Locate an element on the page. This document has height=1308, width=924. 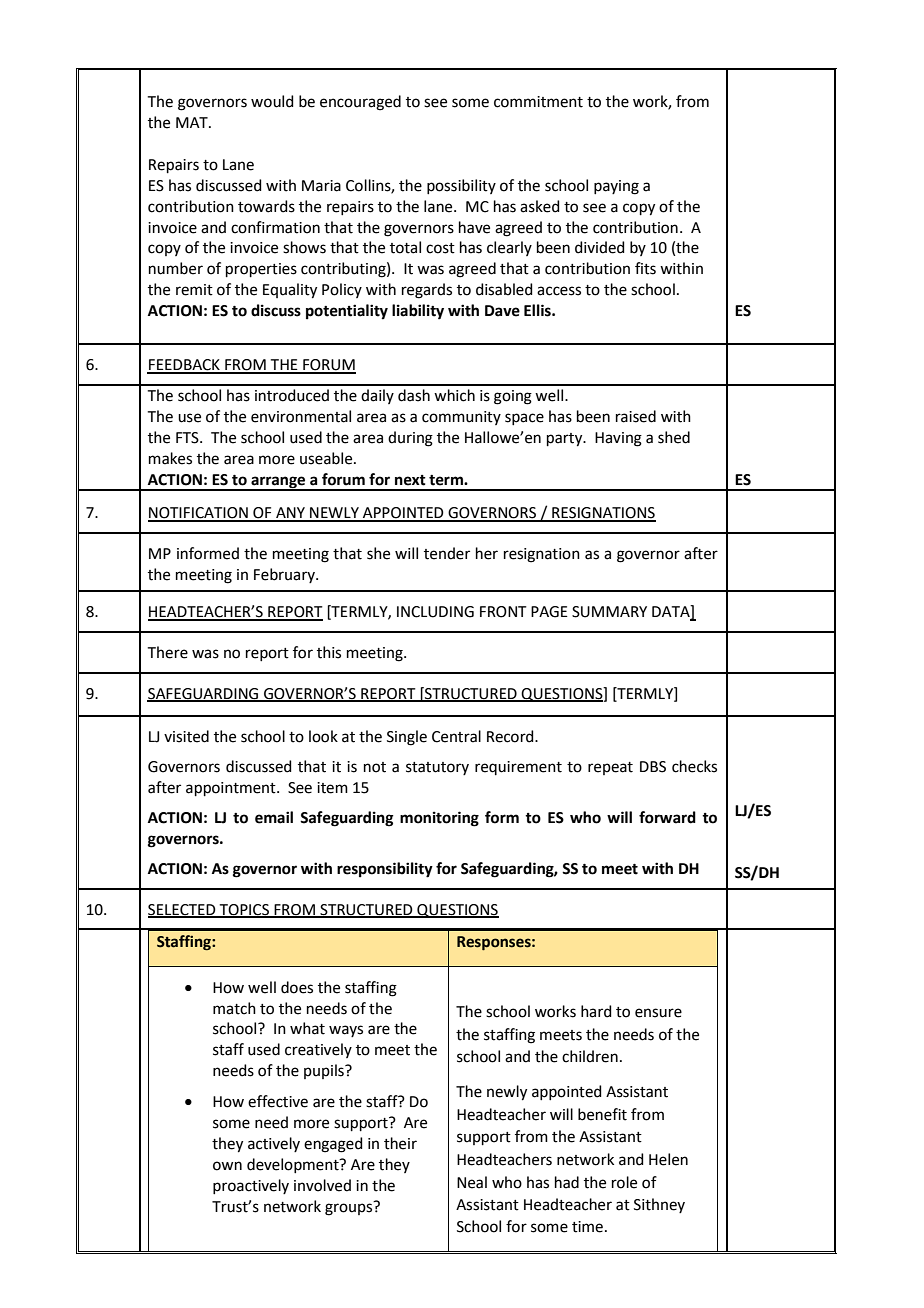
FEEDBACK is located at coordinates (184, 366).
